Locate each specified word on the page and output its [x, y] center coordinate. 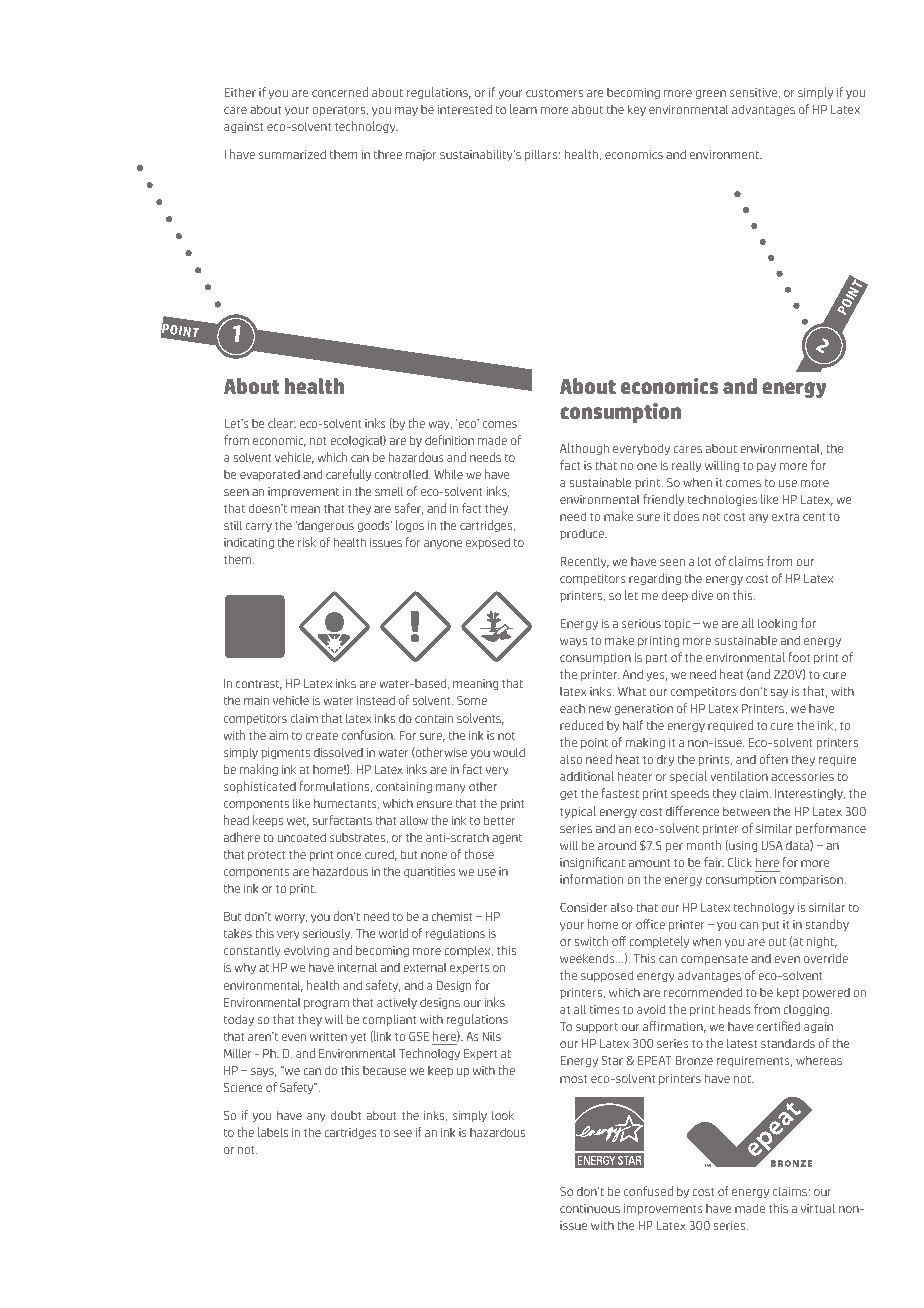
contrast [259, 685]
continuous [590, 1208]
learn [523, 109]
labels [273, 1132]
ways [573, 642]
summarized [292, 154]
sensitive [755, 93]
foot [799, 657]
